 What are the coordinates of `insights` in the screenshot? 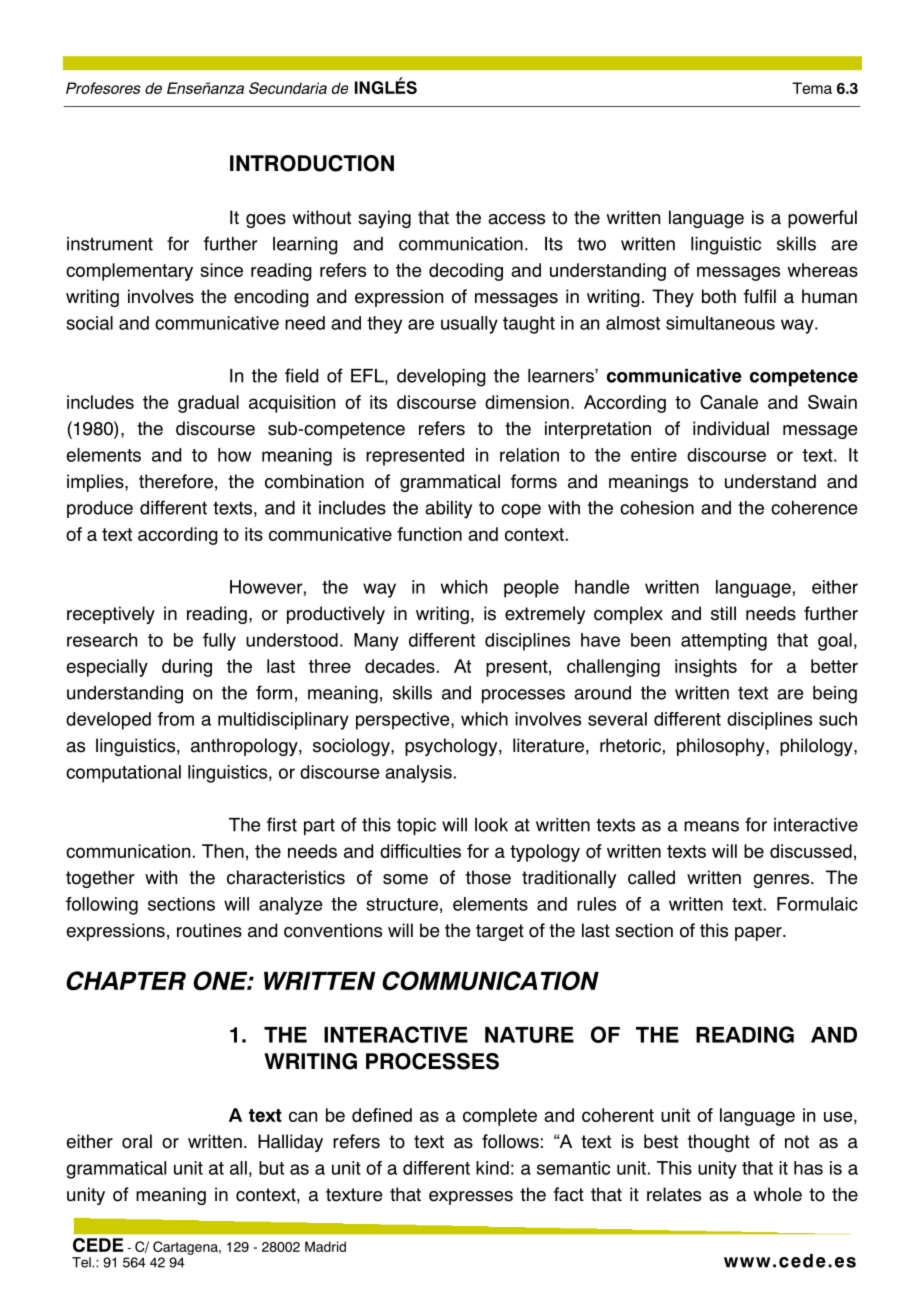 It's located at (706, 668).
